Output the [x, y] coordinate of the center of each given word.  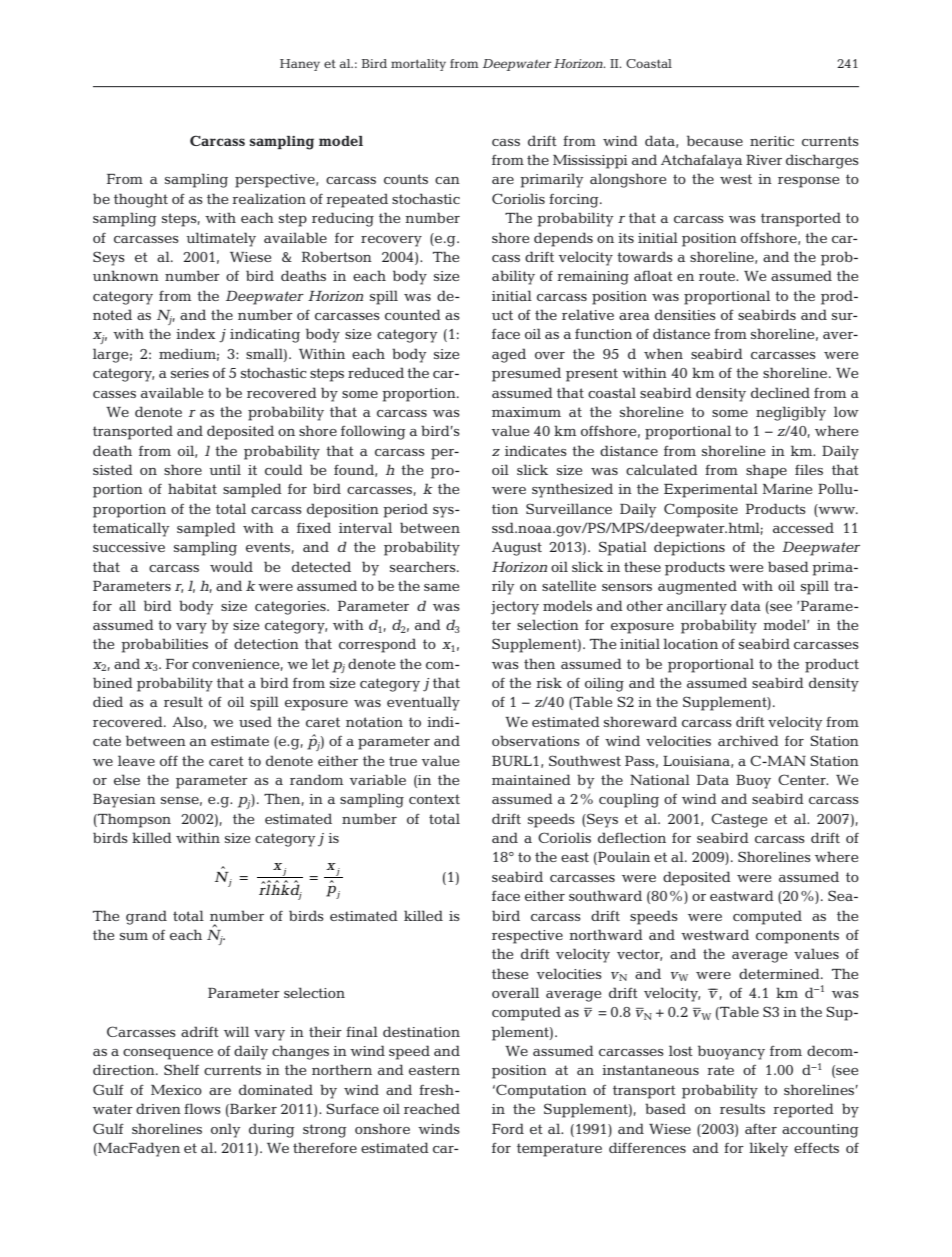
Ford [508, 1128]
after [761, 1129]
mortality [418, 65]
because [715, 140]
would [231, 566]
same [441, 587]
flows [202, 1108]
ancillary [697, 607]
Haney [300, 65]
